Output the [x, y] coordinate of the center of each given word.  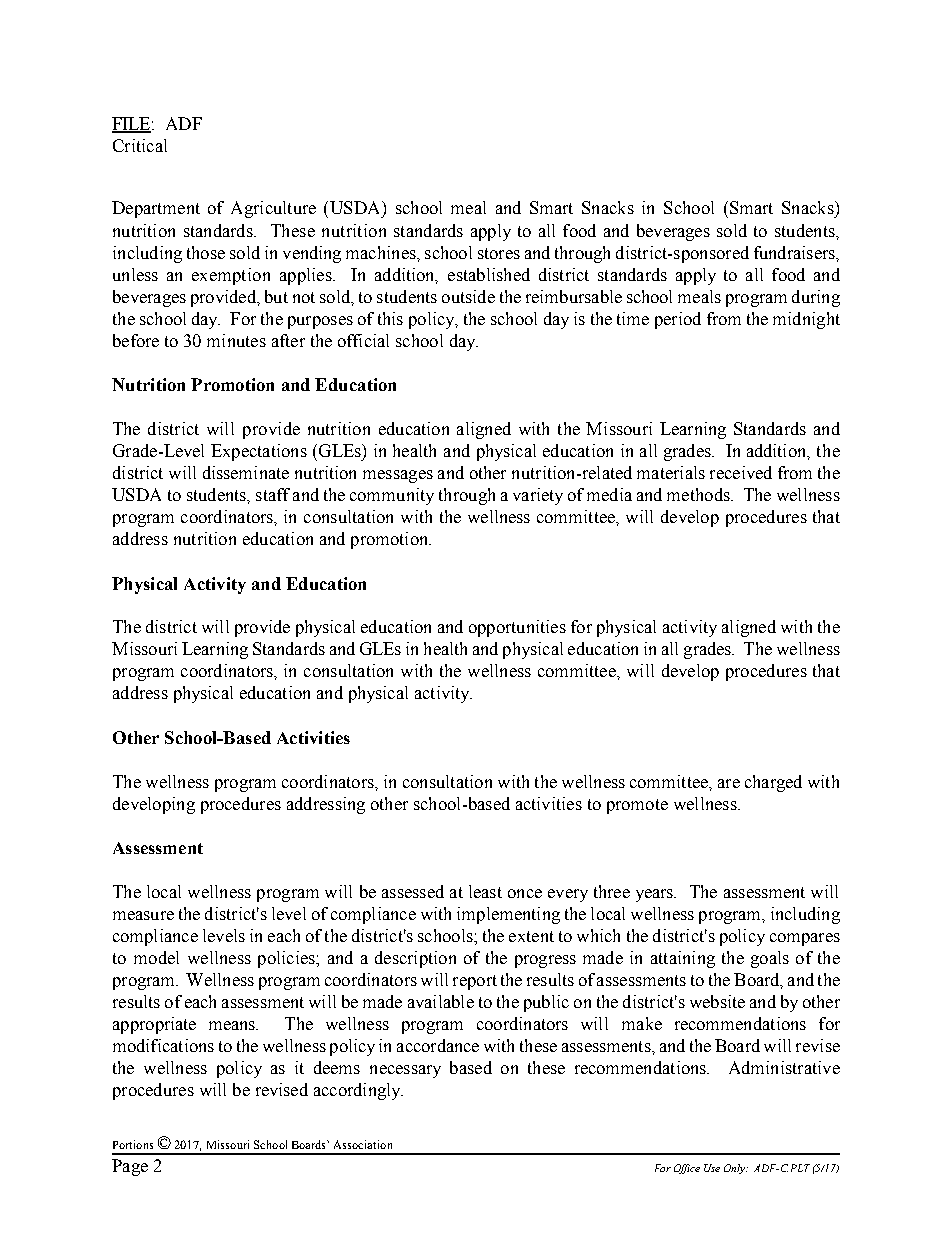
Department [156, 209]
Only [736, 1169]
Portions [133, 1144]
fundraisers [795, 252]
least [485, 891]
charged [773, 783]
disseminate [246, 472]
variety [538, 496]
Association [363, 1144]
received [741, 472]
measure [143, 915]
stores [499, 253]
